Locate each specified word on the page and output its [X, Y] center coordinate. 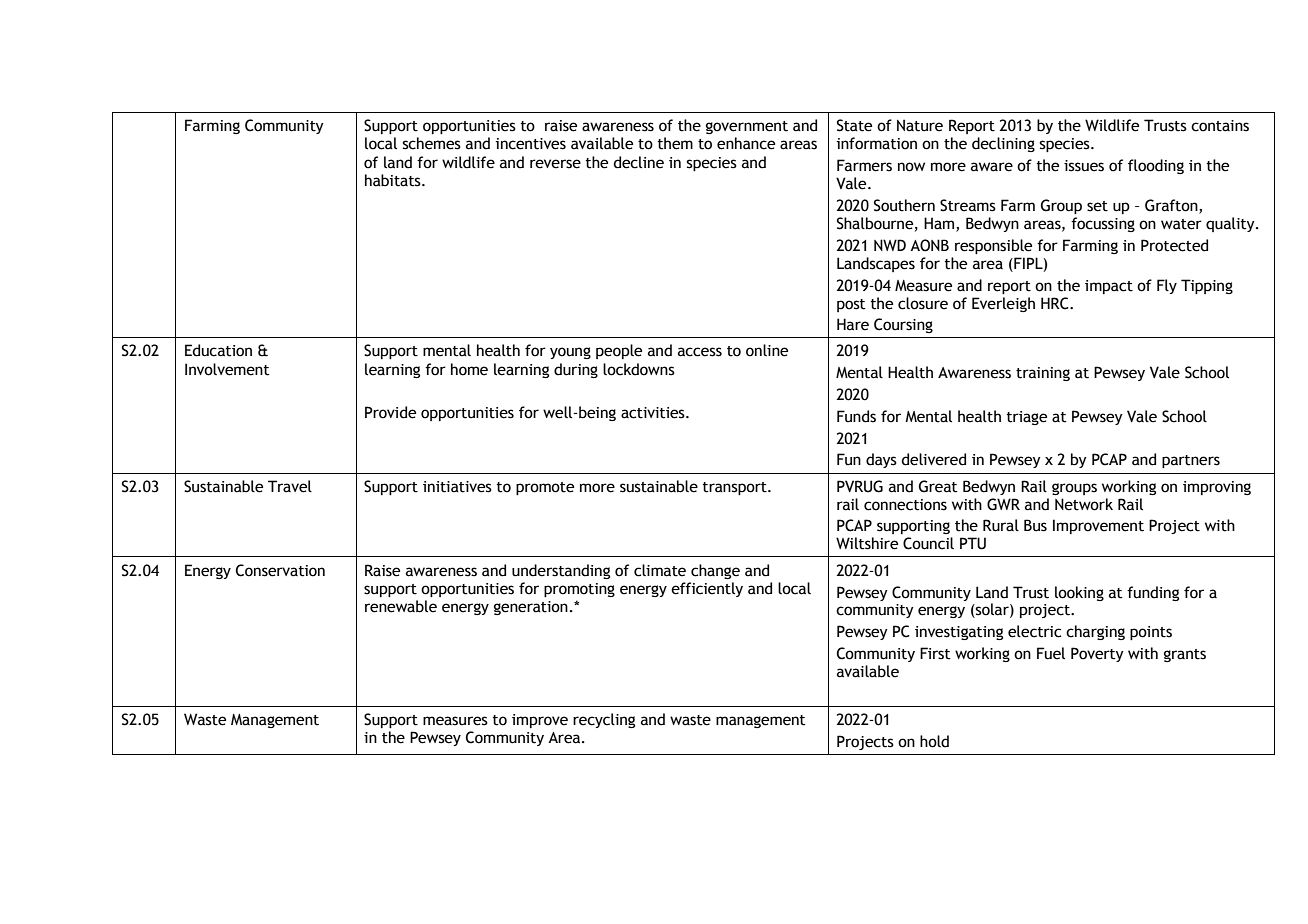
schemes [431, 143]
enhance [746, 143]
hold [934, 741]
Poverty [1097, 654]
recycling [604, 720]
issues [1084, 166]
